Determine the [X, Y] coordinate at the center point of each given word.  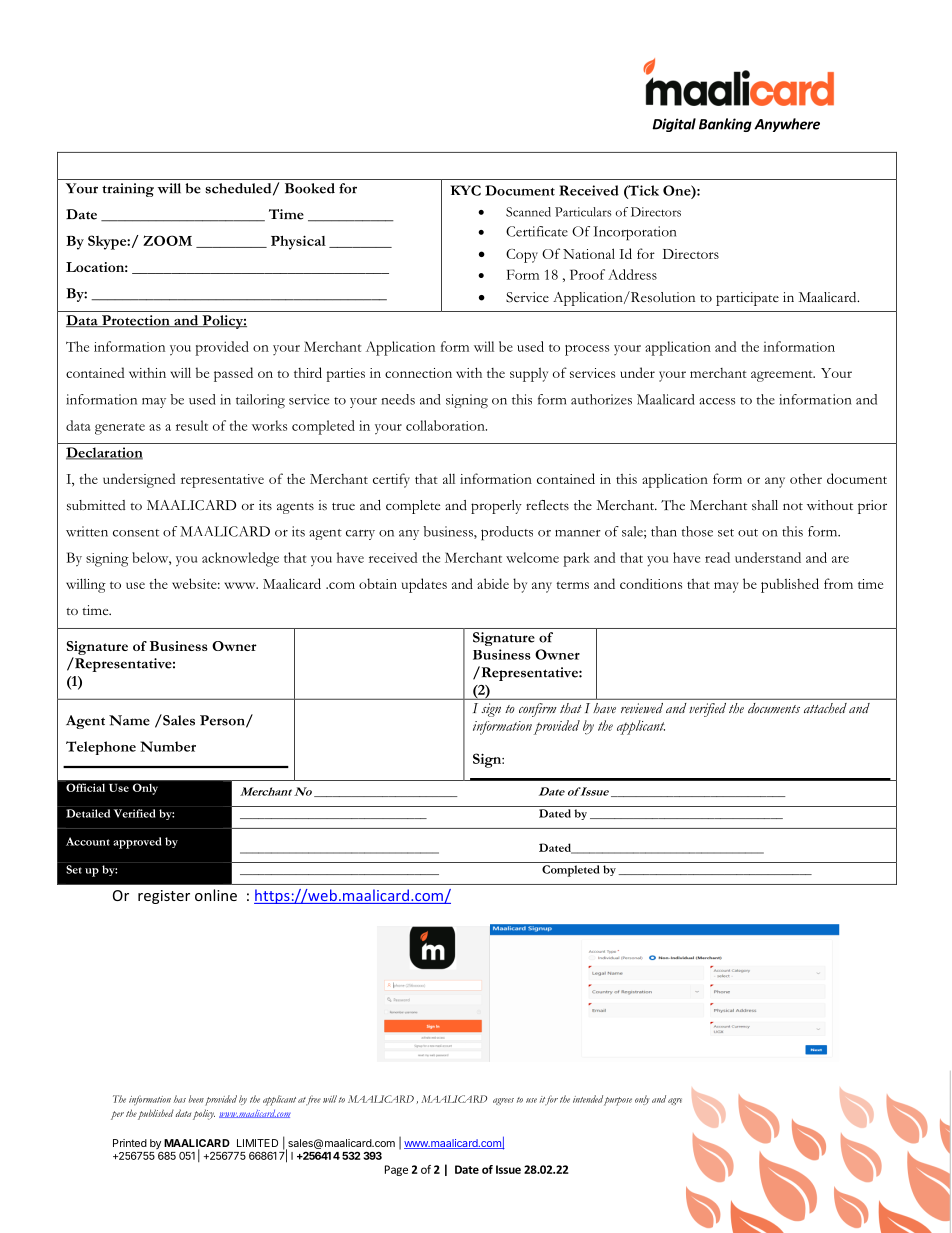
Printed [130, 1143]
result [192, 425]
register [164, 897]
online [216, 895]
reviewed [642, 708]
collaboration [446, 425]
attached [825, 708]
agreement [783, 376]
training [128, 190]
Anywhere [787, 125]
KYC [465, 190]
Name [129, 720]
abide [493, 583]
